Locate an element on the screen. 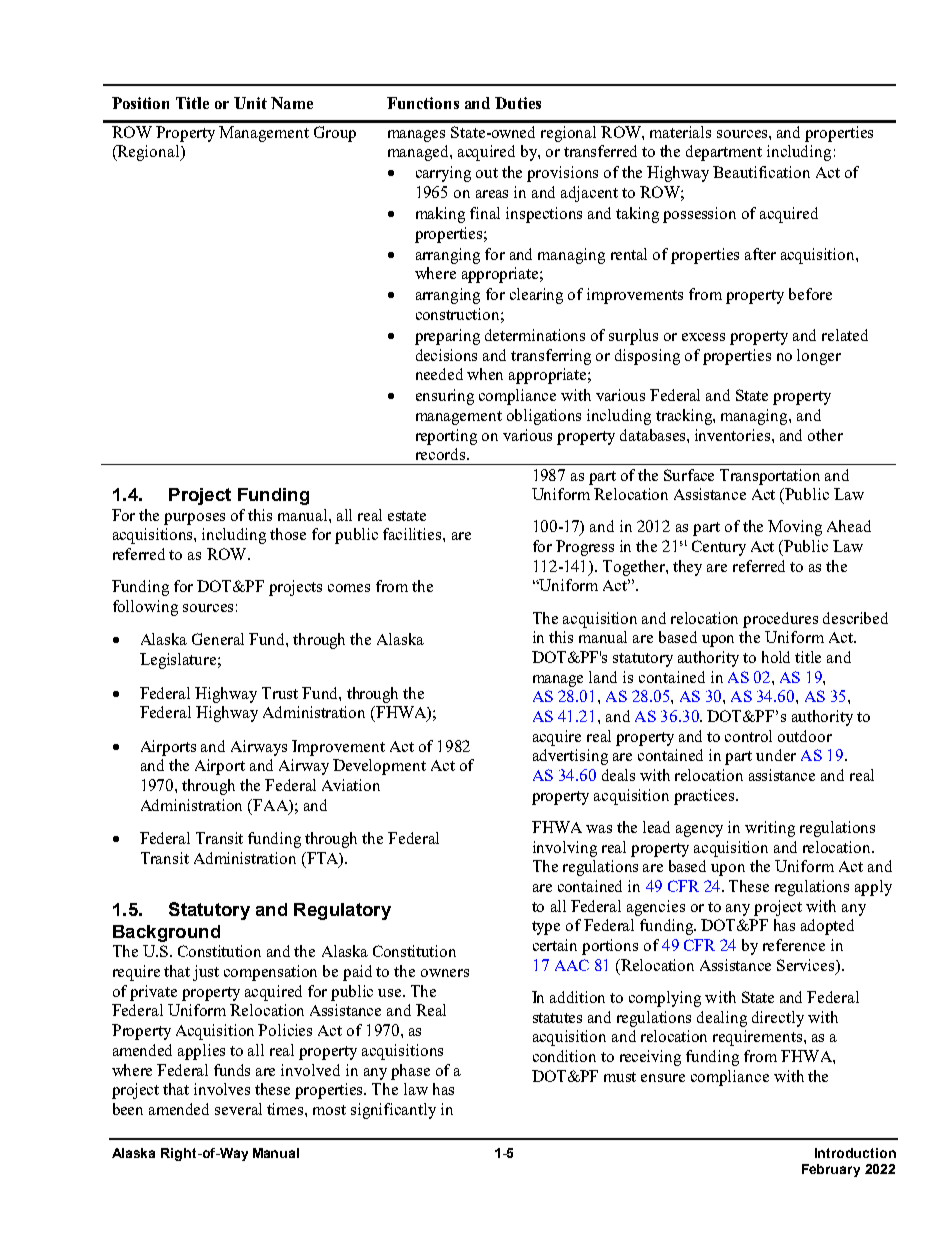 The width and height of the screenshot is (952, 1233). Unit is located at coordinates (250, 103).
